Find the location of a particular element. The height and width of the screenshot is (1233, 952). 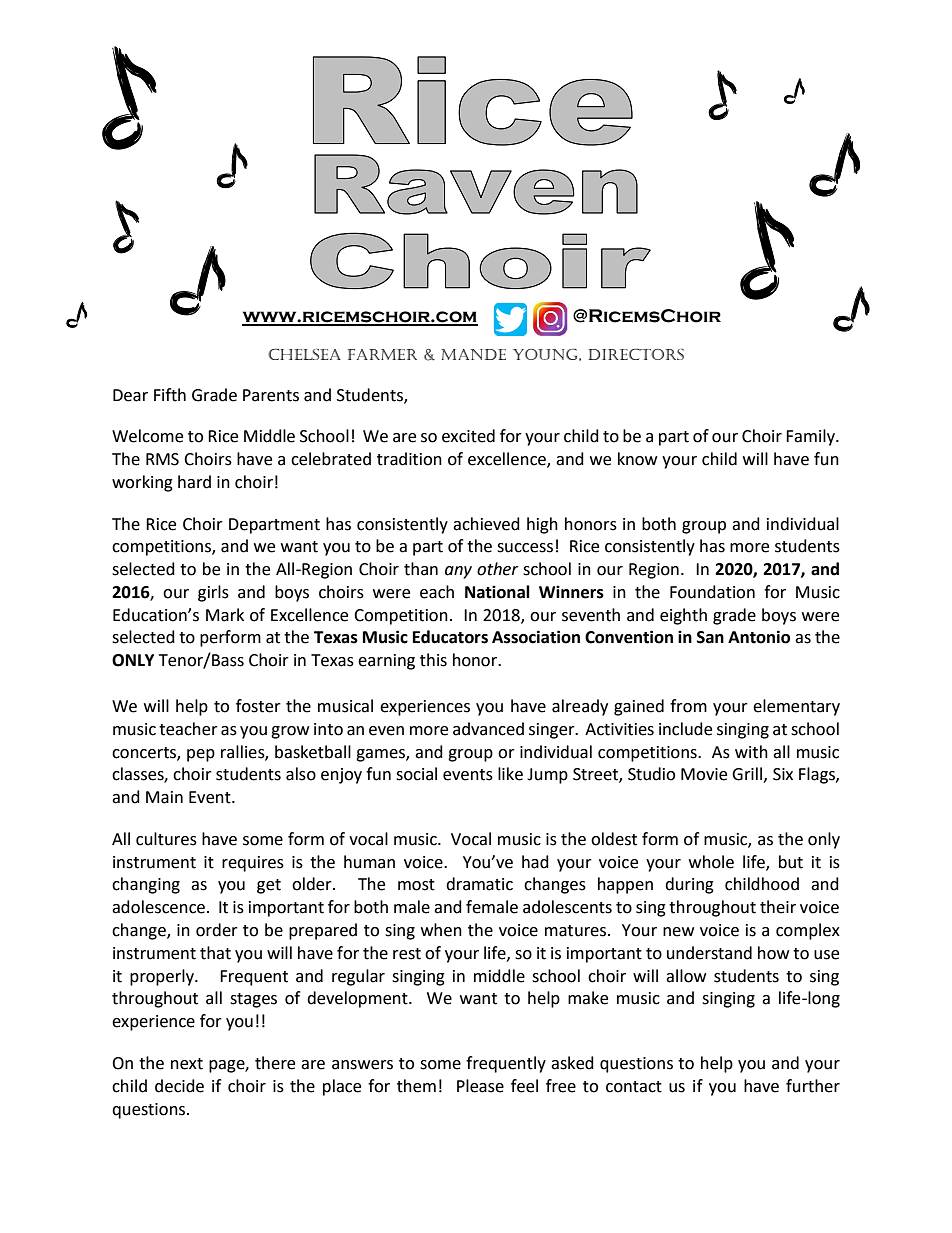

elementary is located at coordinates (796, 707).
